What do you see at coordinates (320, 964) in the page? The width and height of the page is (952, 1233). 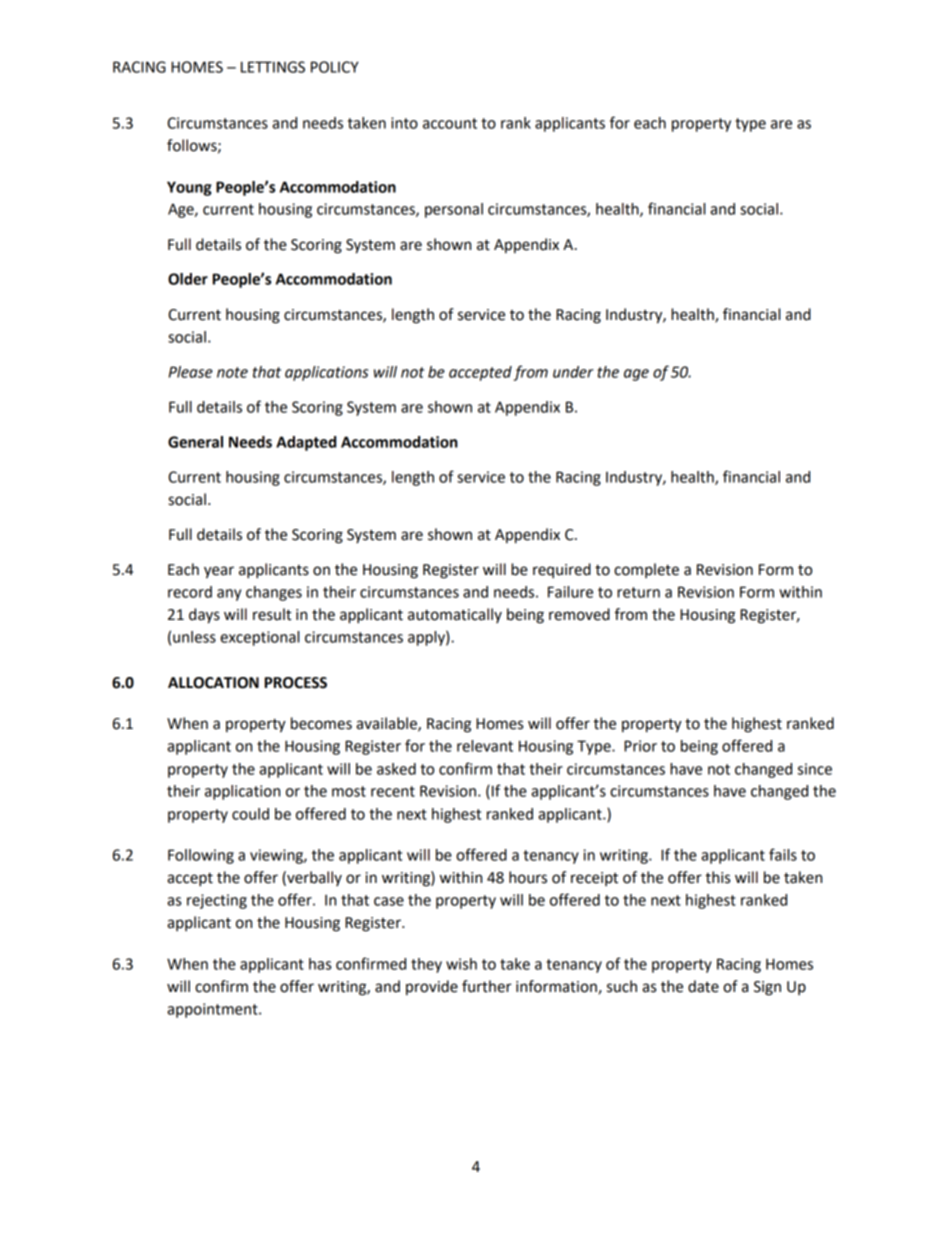 I see `has` at bounding box center [320, 964].
